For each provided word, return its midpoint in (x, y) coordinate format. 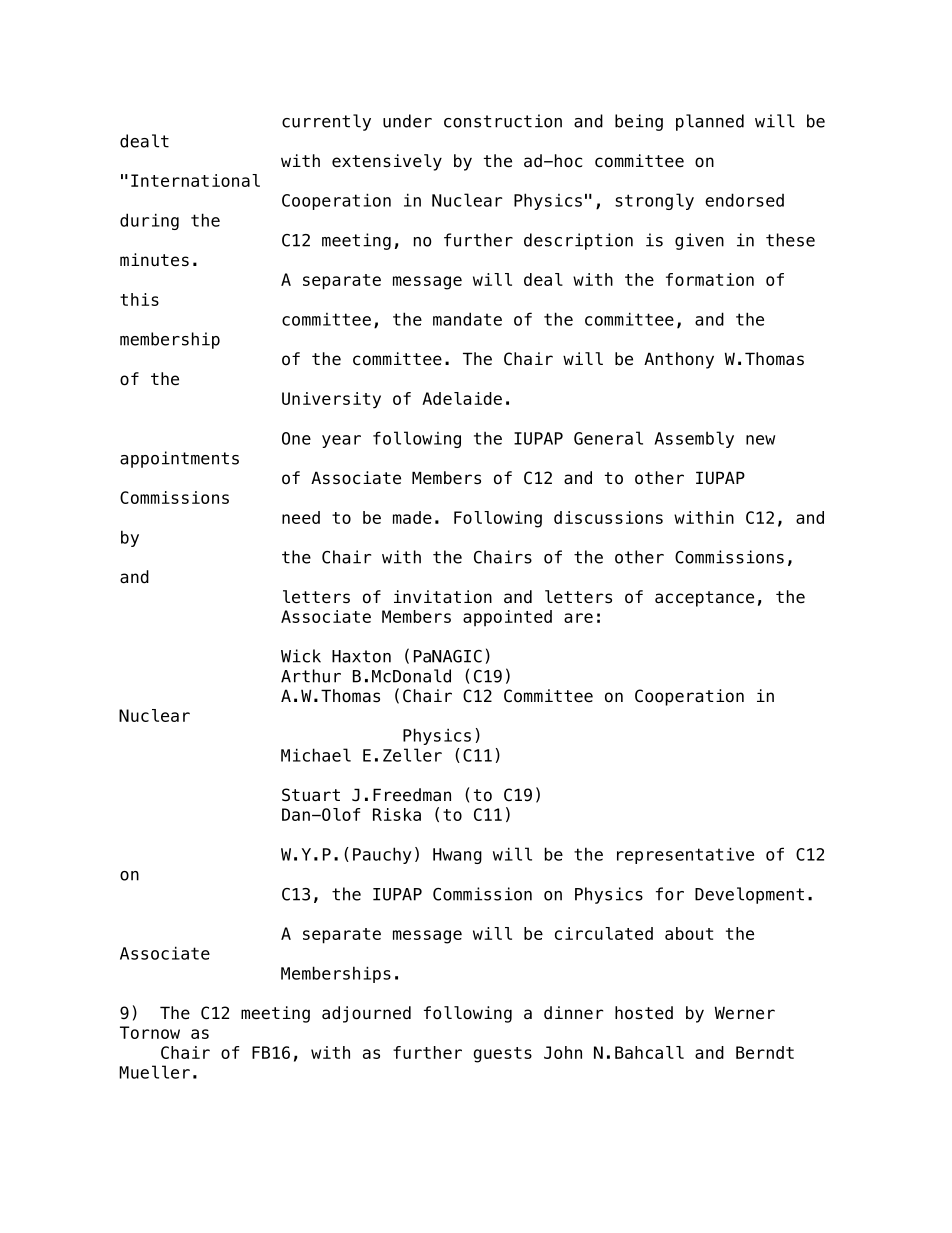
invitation (443, 597)
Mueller (154, 1072)
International (195, 180)
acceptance (704, 599)
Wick (301, 656)
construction (503, 121)
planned (710, 122)
